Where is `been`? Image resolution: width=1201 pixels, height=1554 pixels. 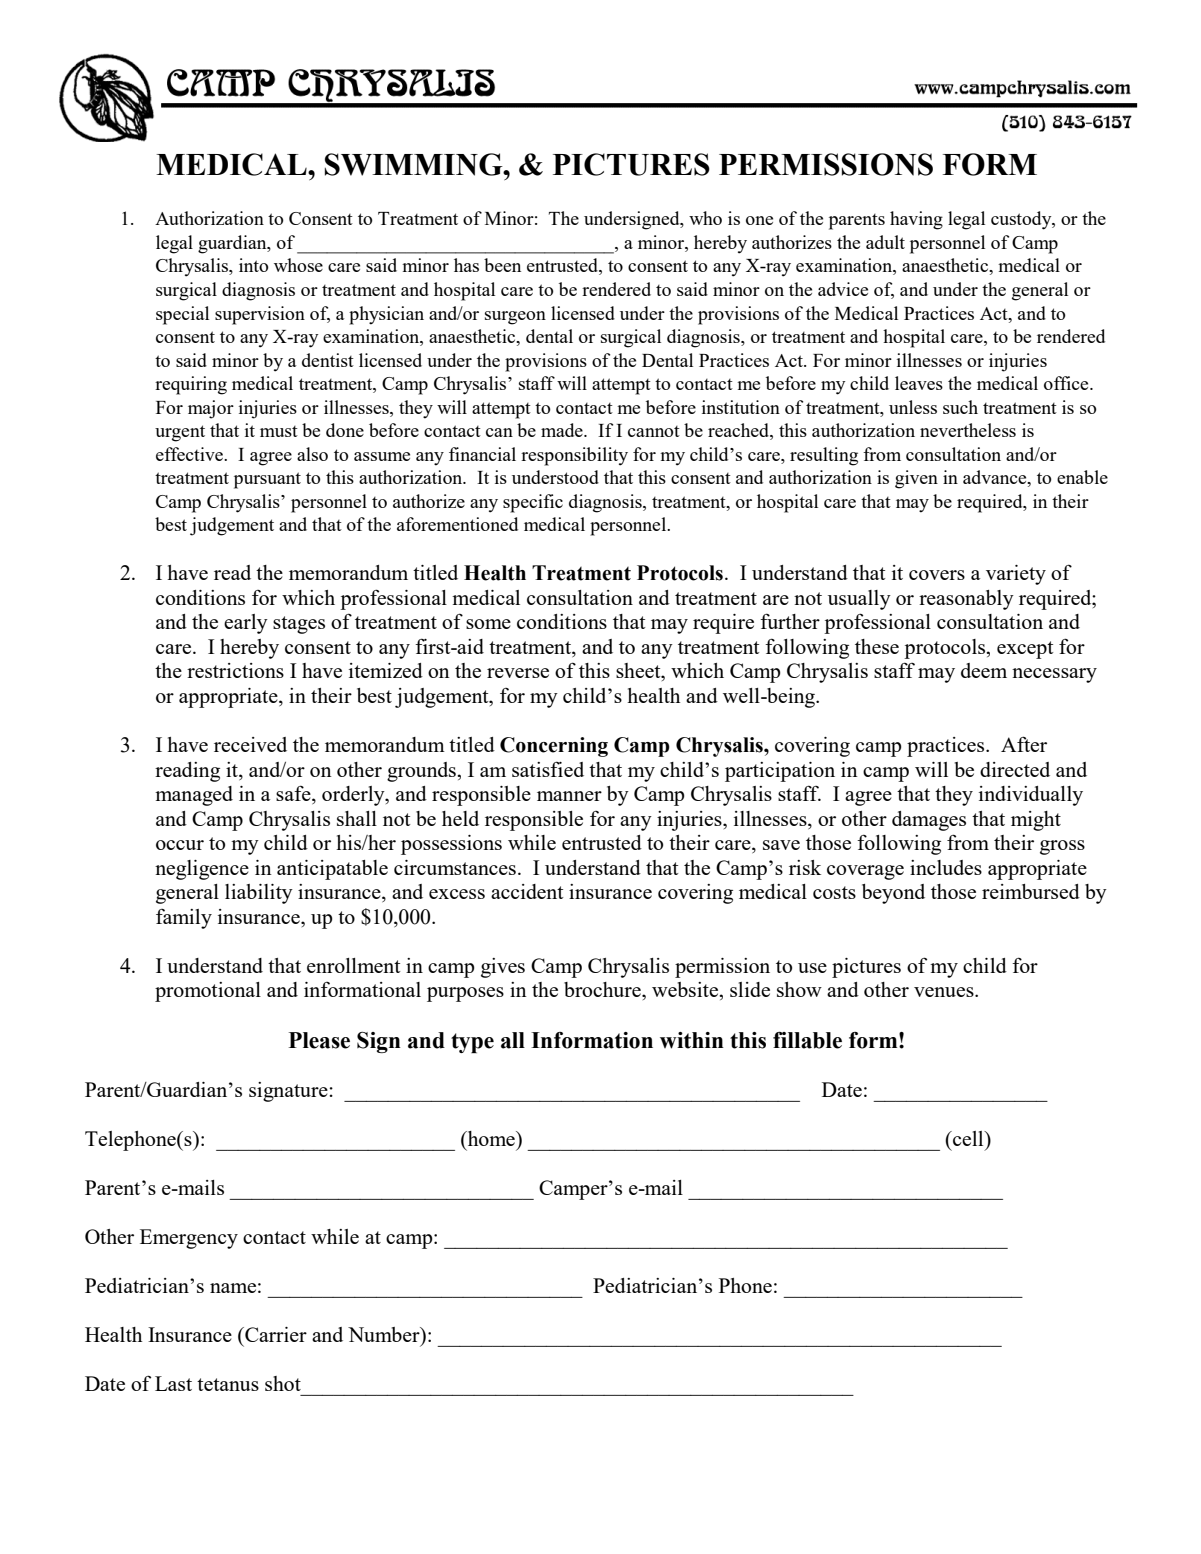
been is located at coordinates (502, 265).
